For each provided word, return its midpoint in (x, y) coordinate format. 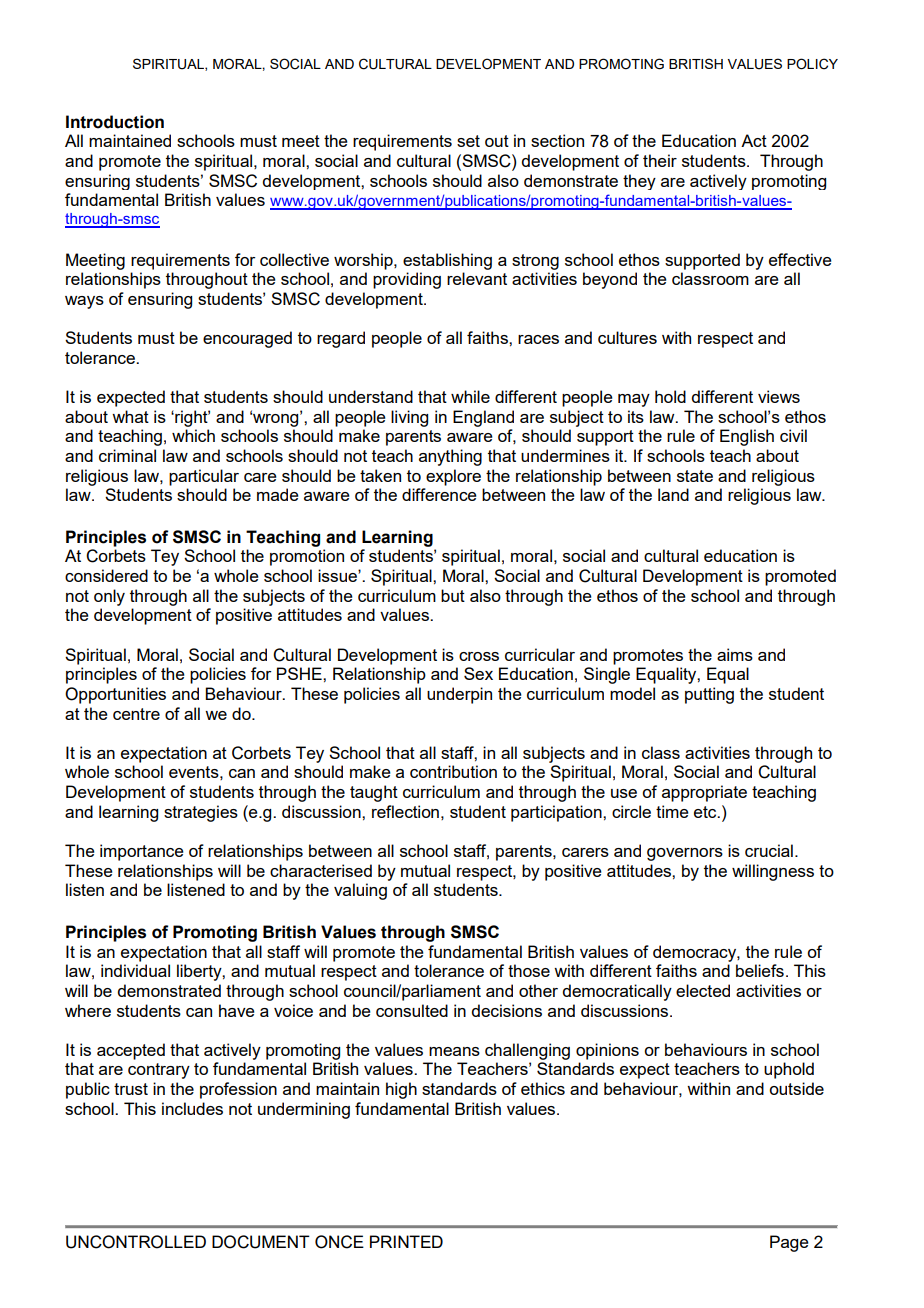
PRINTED (406, 1241)
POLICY (812, 64)
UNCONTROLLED (136, 1242)
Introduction (115, 122)
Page (789, 1243)
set (468, 141)
